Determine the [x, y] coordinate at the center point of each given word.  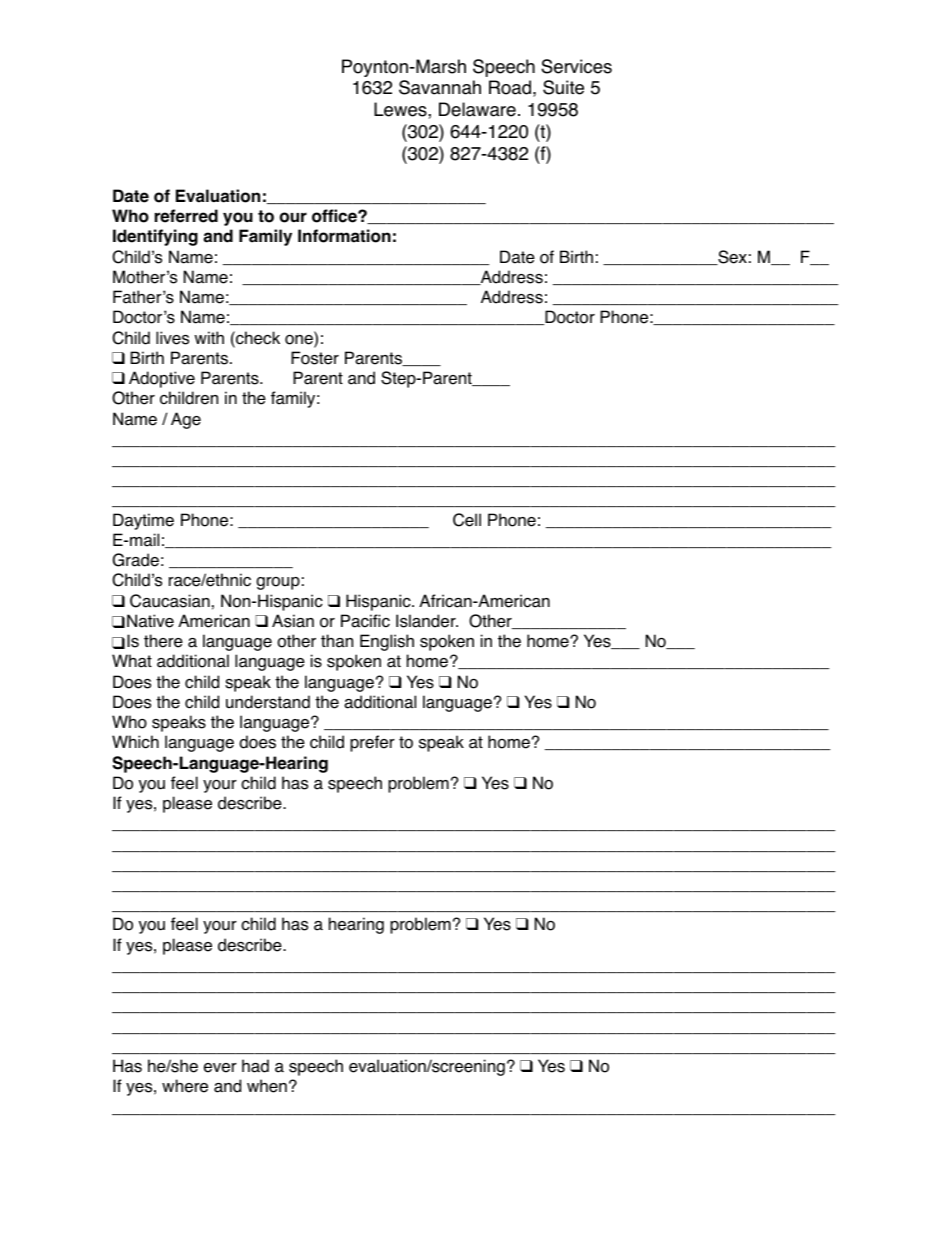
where [185, 1086]
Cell [467, 520]
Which [135, 742]
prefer [372, 743]
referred [186, 216]
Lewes [401, 109]
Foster [315, 358]
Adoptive [162, 379]
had [255, 1066]
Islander [427, 621]
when [267, 1086]
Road [510, 87]
